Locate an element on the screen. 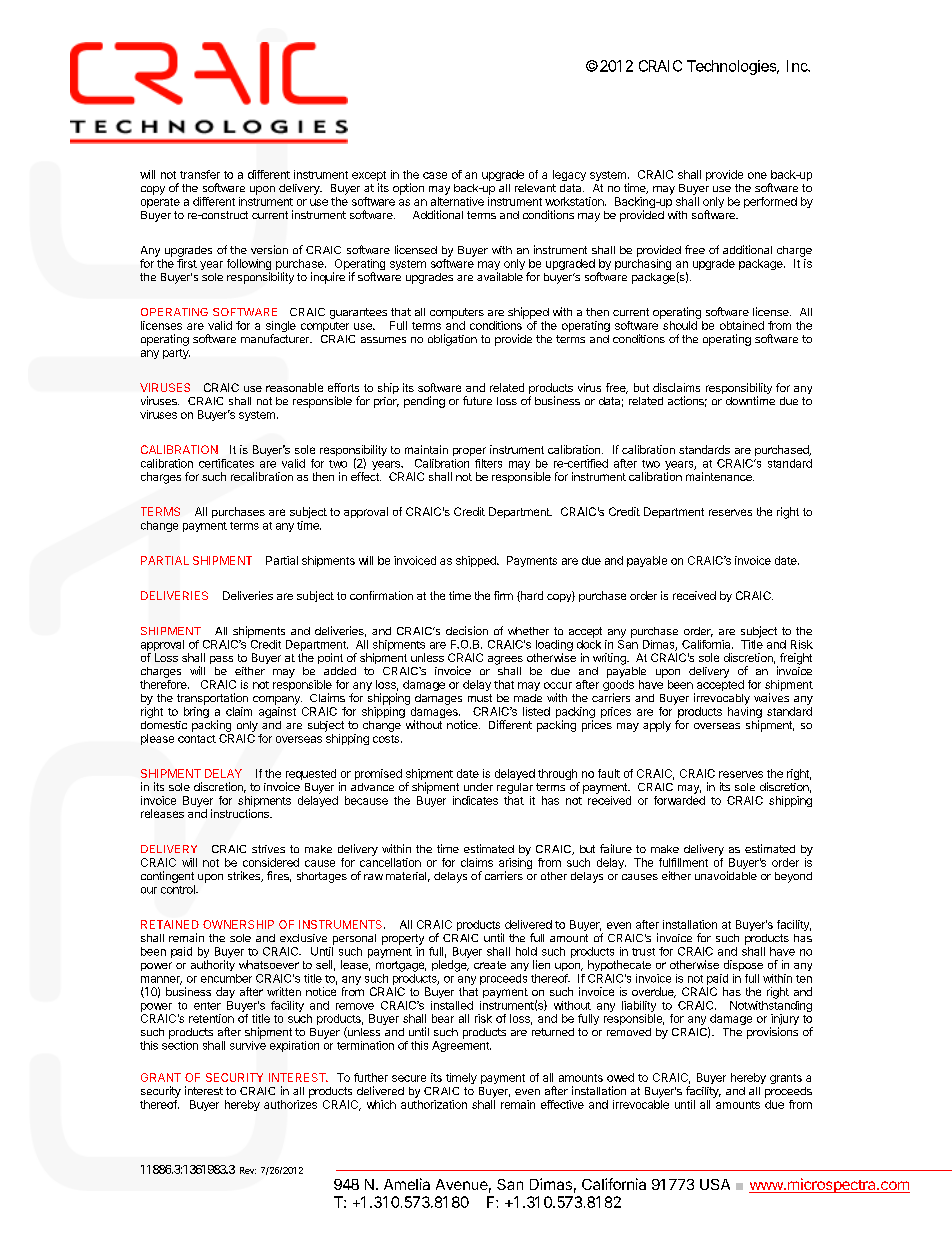 This screenshot has width=952, height=1233. authorizes is located at coordinates (290, 1104).
